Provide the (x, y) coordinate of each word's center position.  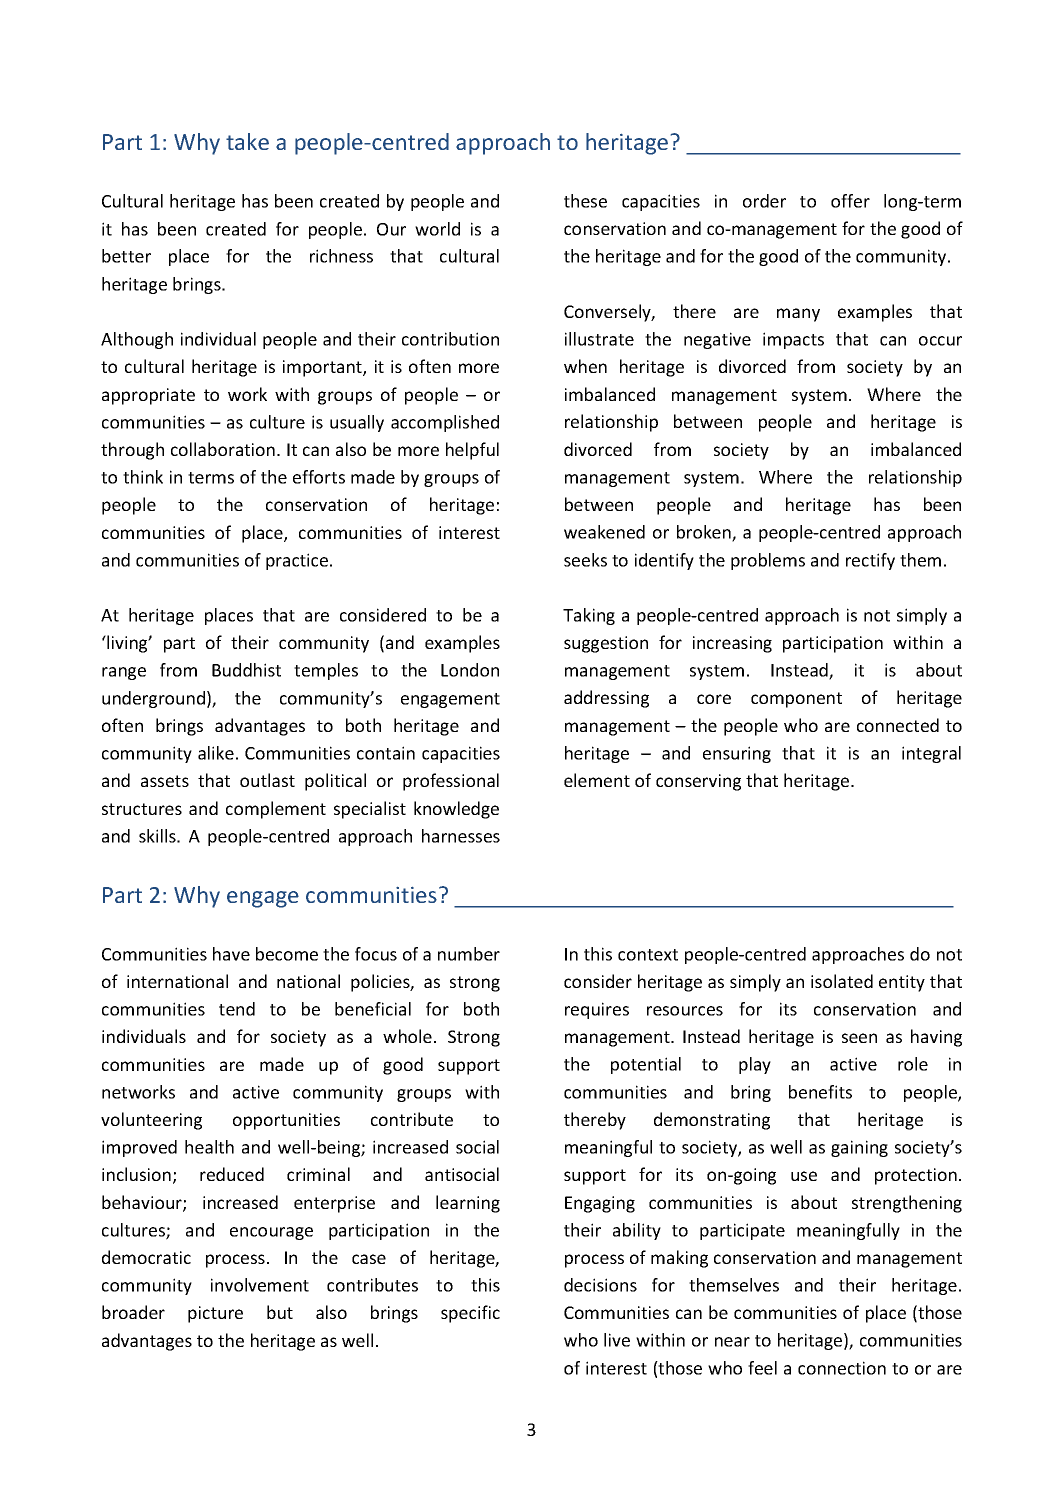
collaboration (223, 449)
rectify (870, 561)
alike (216, 753)
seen (859, 1038)
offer (850, 201)
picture (215, 1314)
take (247, 141)
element (597, 780)
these (585, 201)
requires (597, 1010)
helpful (472, 451)
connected (898, 725)
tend (237, 1009)
